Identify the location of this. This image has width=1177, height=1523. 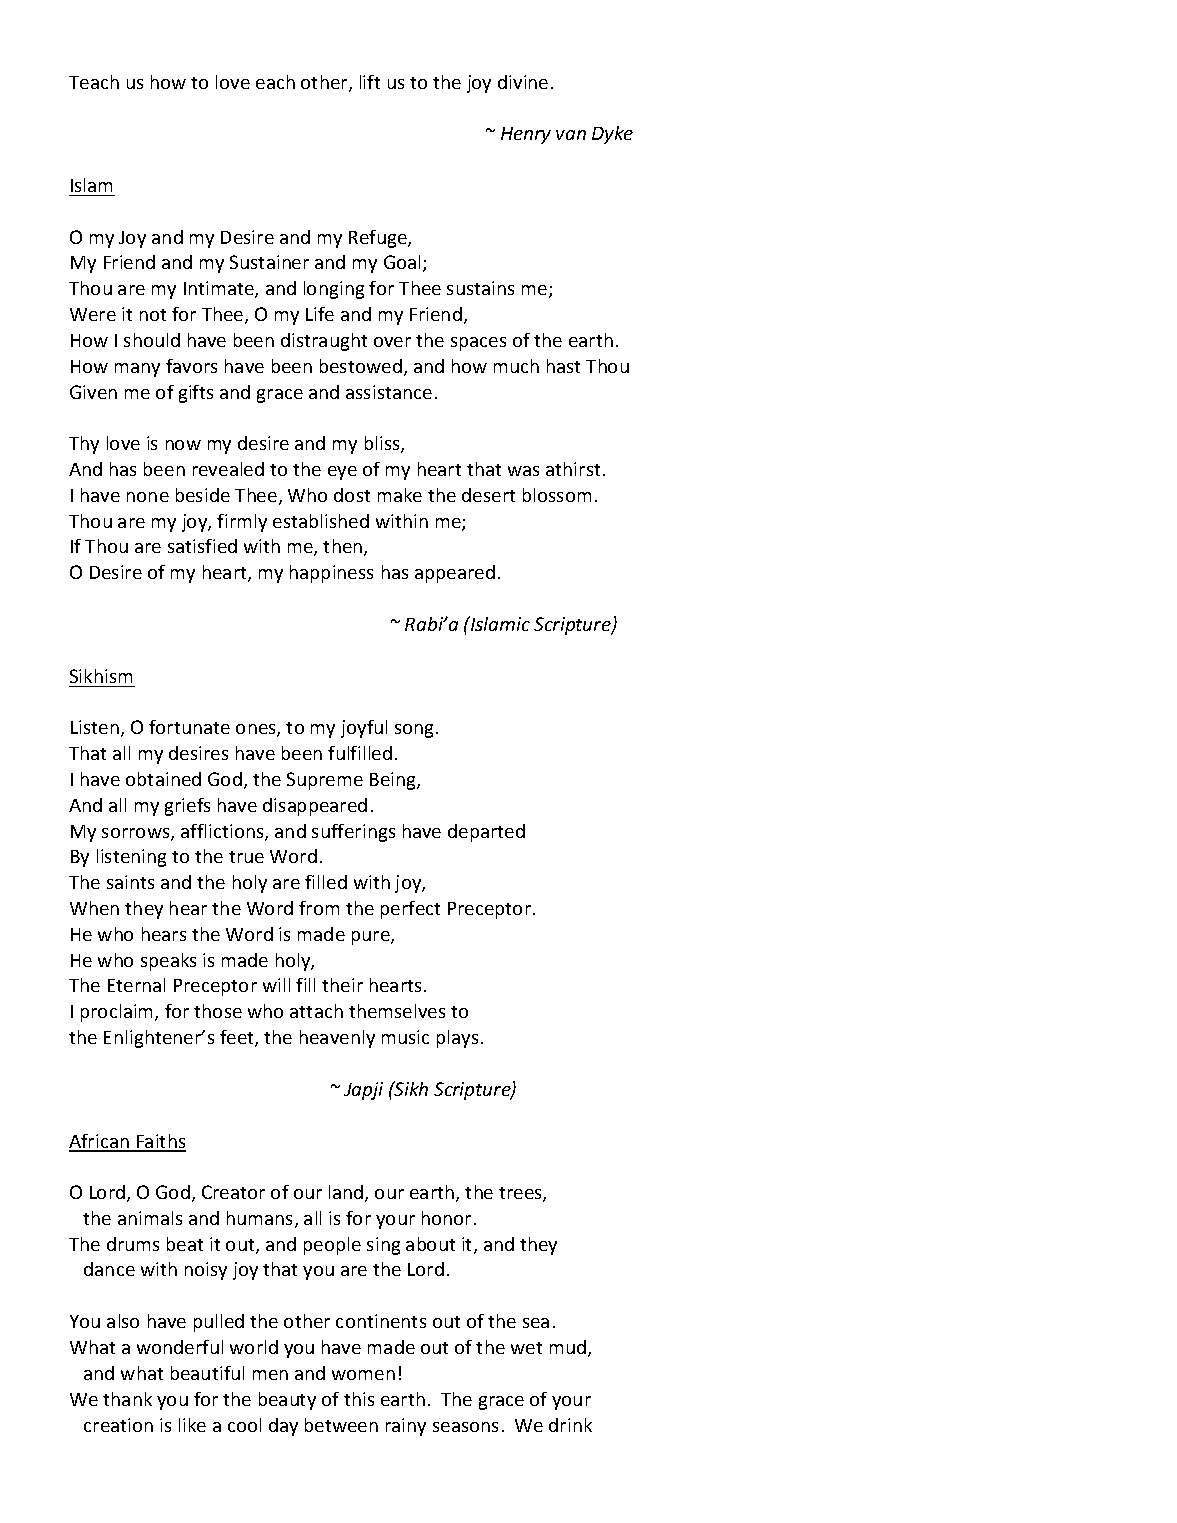
(359, 1399).
